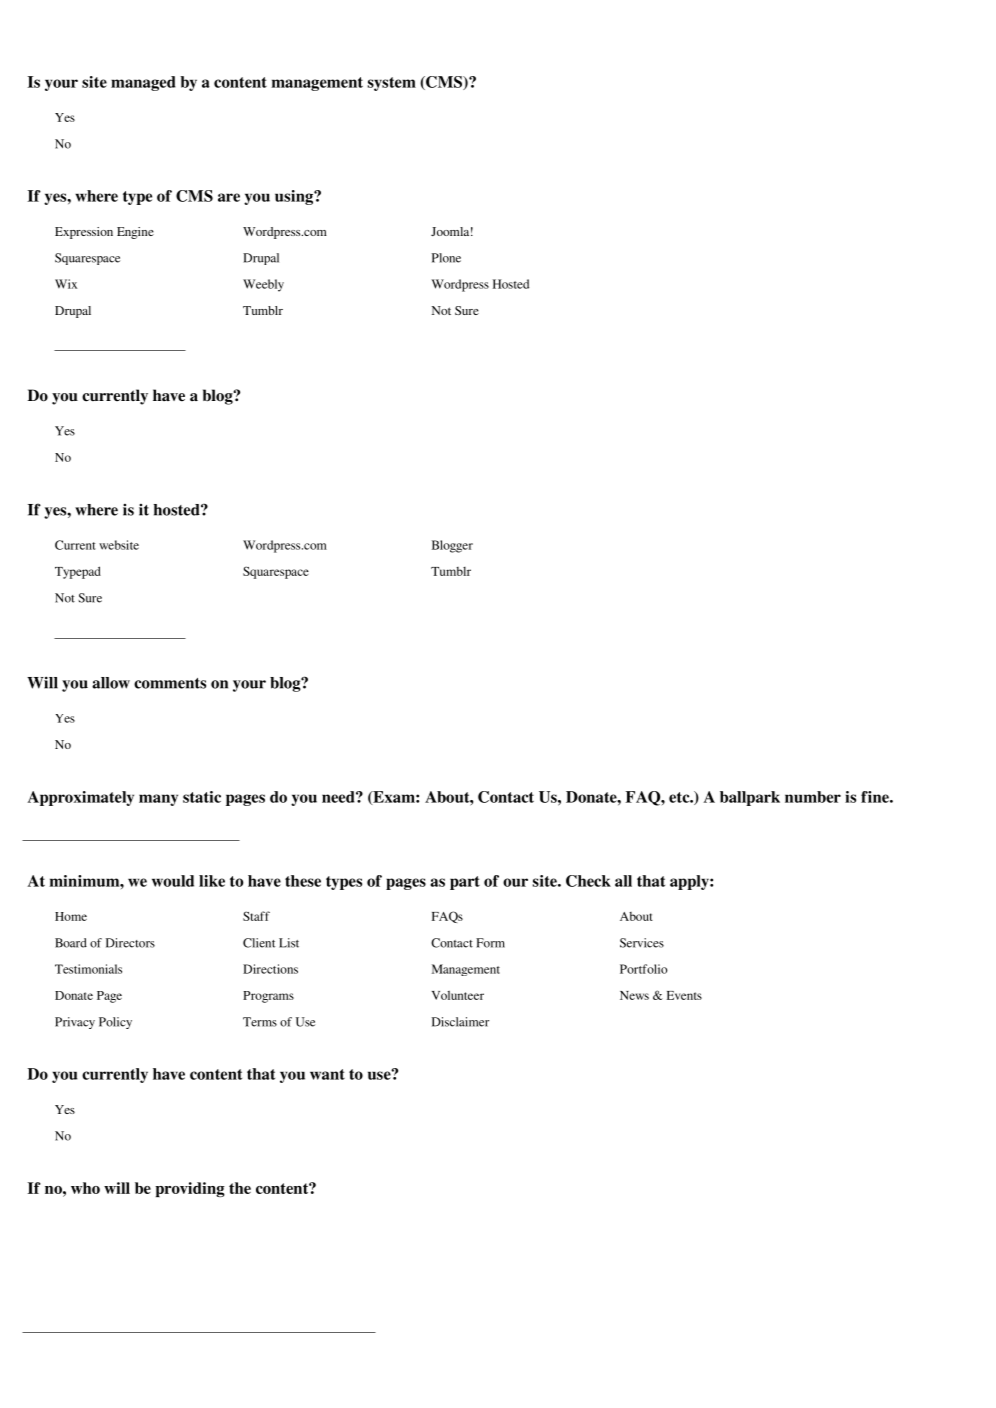 The height and width of the image is (1408, 996). What do you see at coordinates (190, 1189) in the image?
I see `providing` at bounding box center [190, 1189].
